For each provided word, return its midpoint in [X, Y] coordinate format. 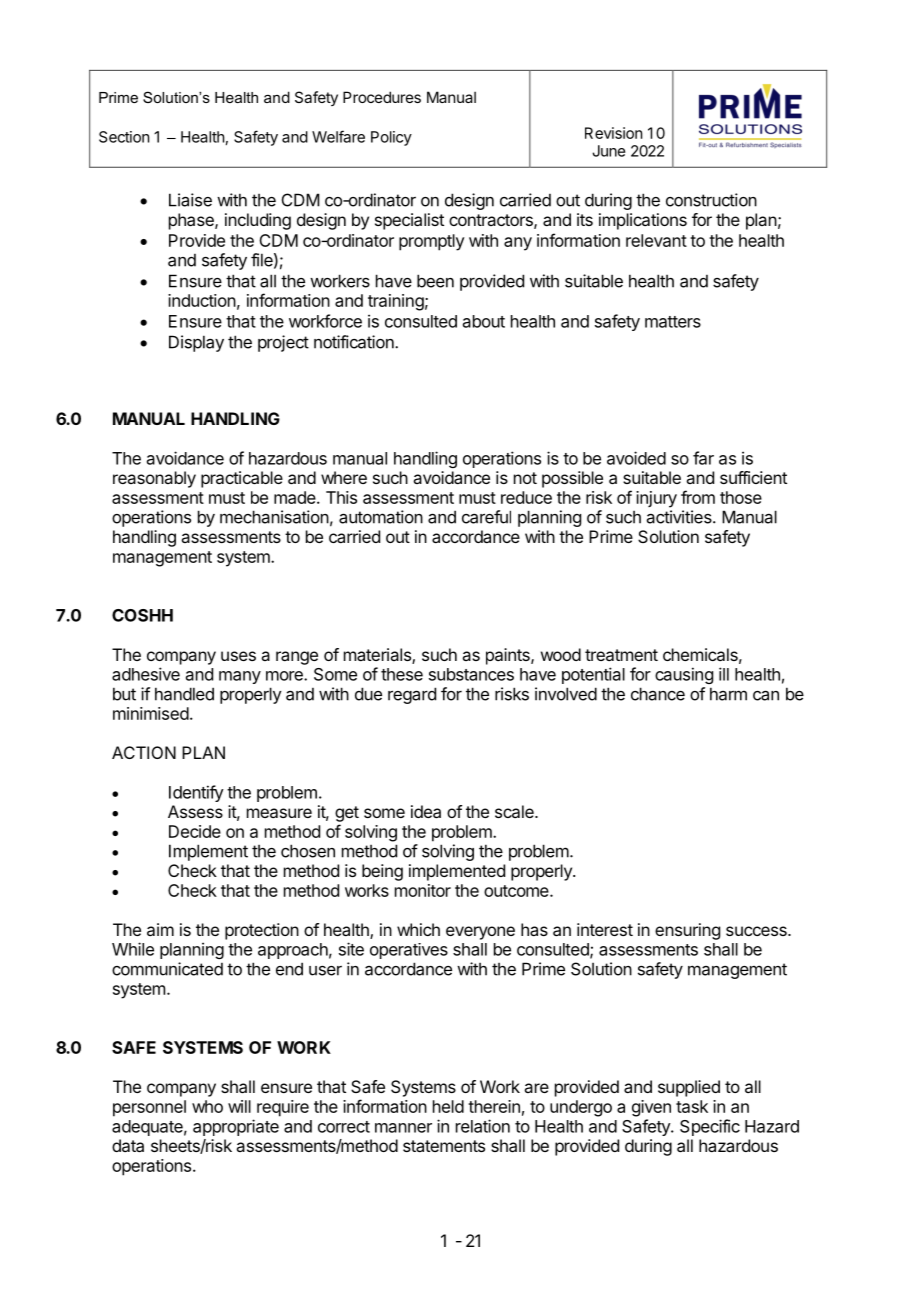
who [207, 1106]
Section [124, 137]
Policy [391, 138]
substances [471, 674]
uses [238, 656]
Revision [613, 133]
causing [684, 675]
